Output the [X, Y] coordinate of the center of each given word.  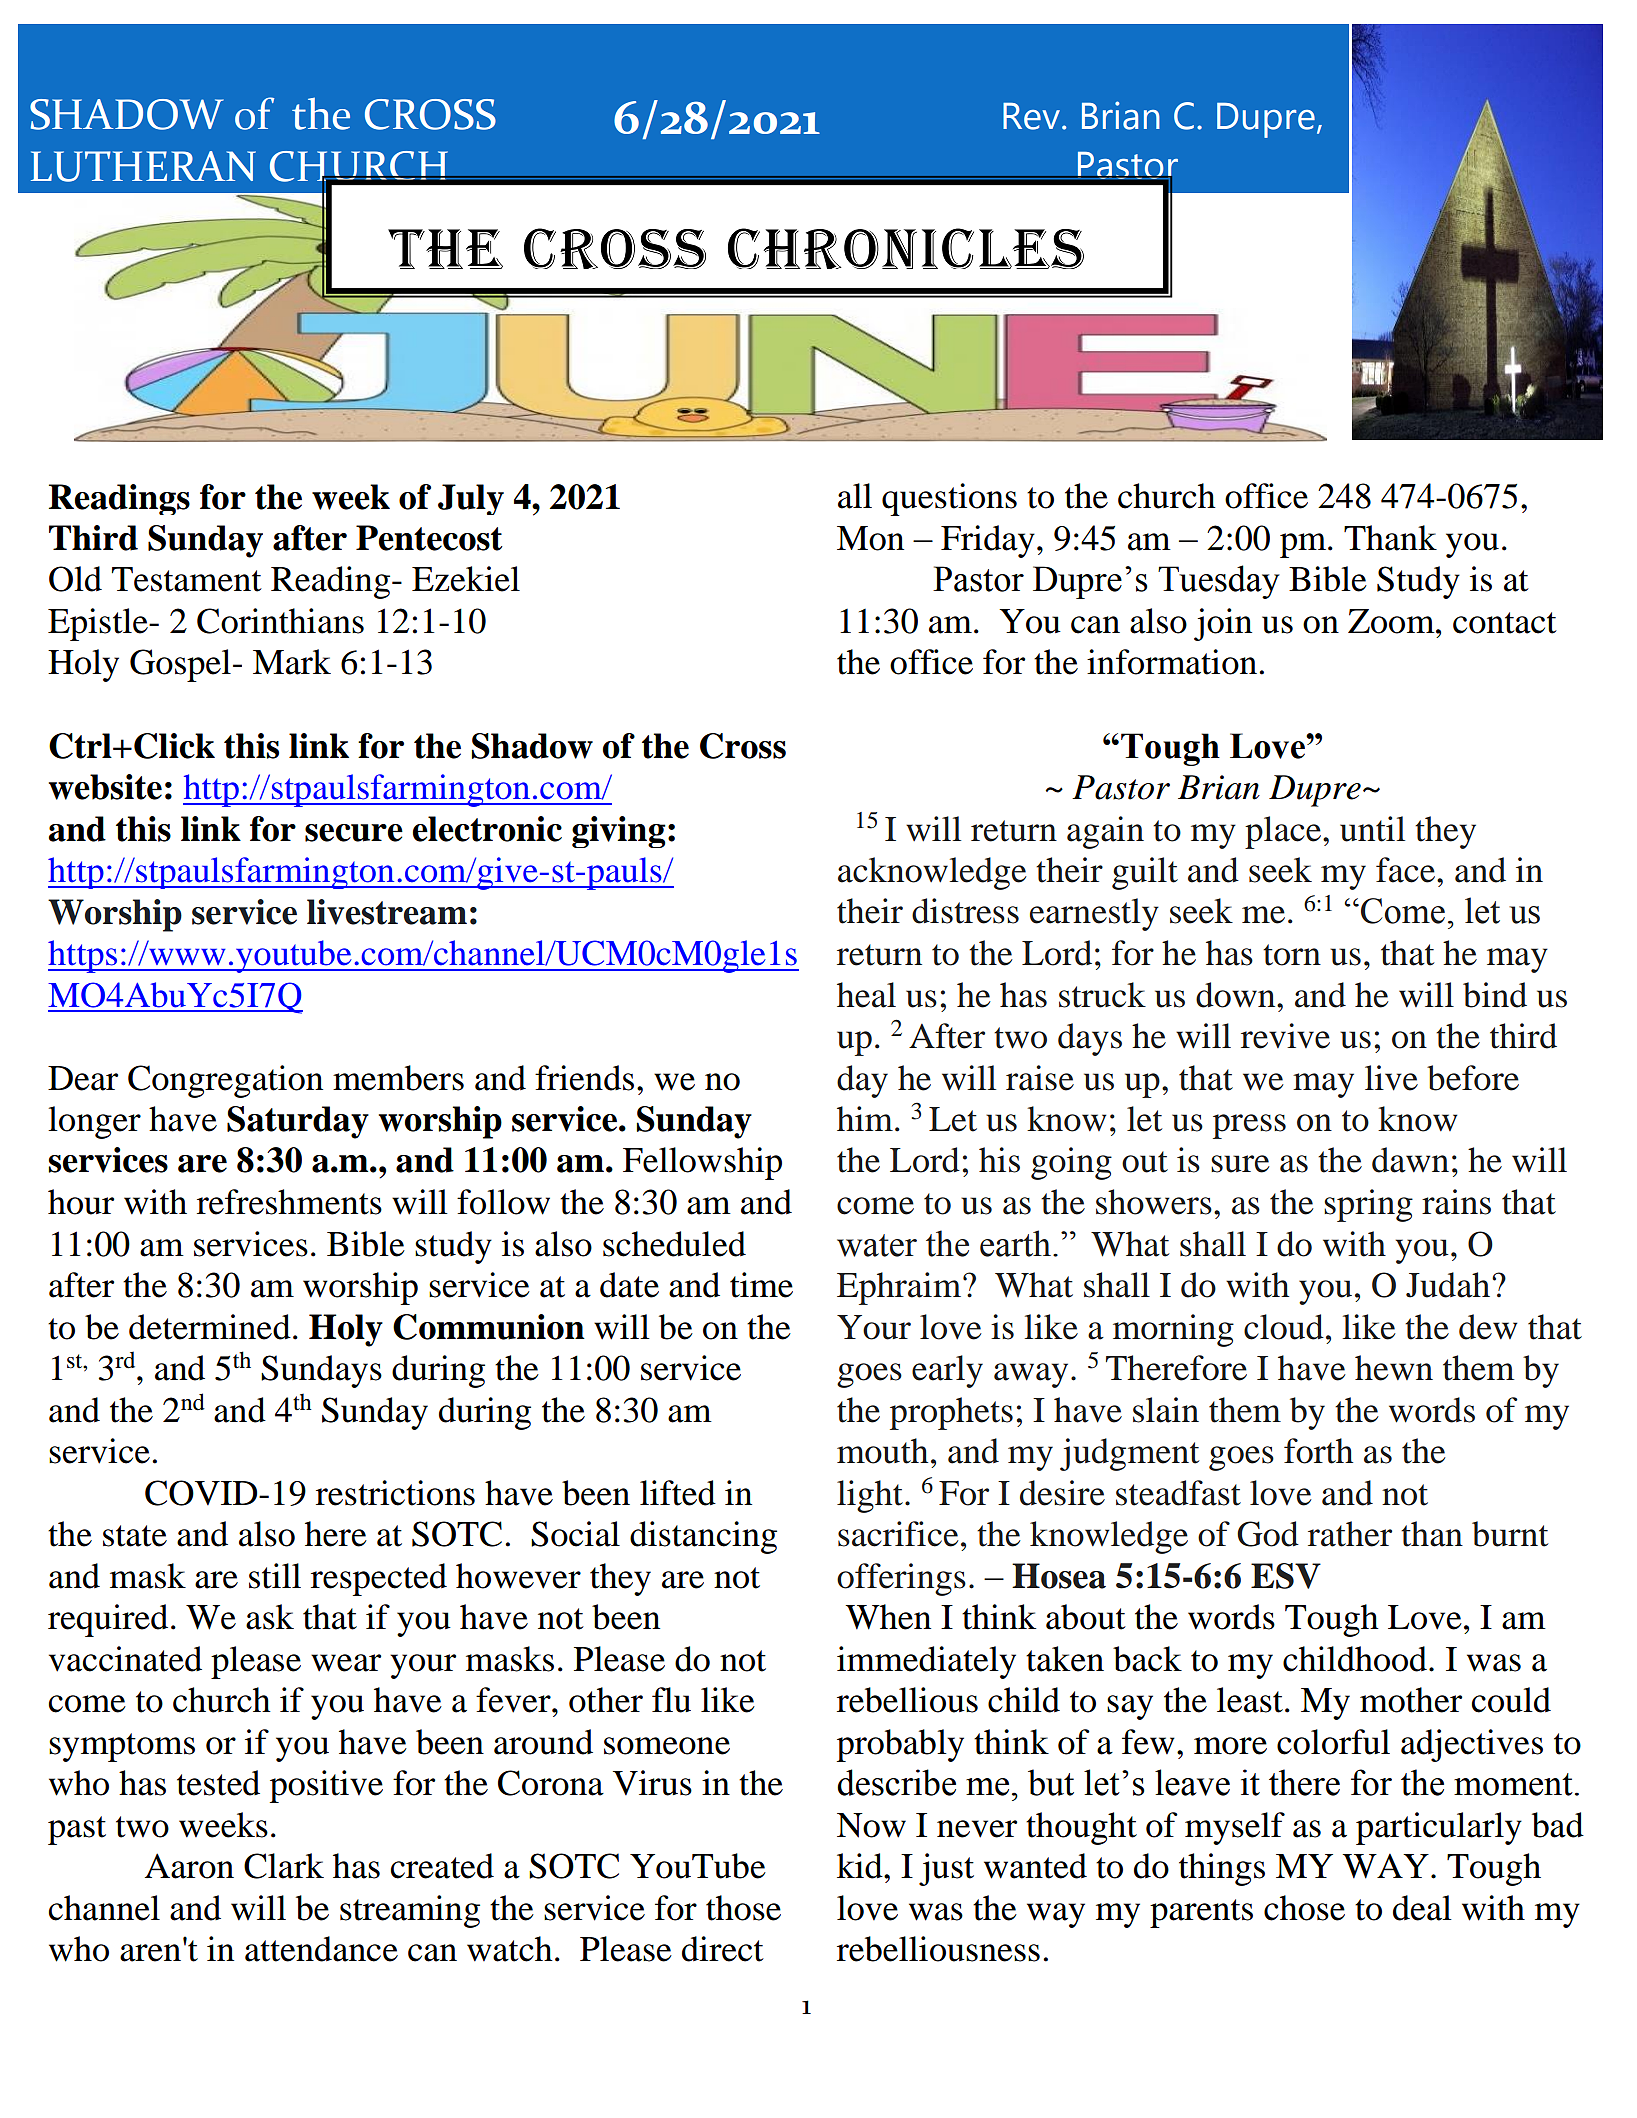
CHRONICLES [906, 248]
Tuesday [1219, 582]
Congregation [225, 1081]
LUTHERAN [143, 166]
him [865, 1118]
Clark [284, 1866]
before [1473, 1078]
